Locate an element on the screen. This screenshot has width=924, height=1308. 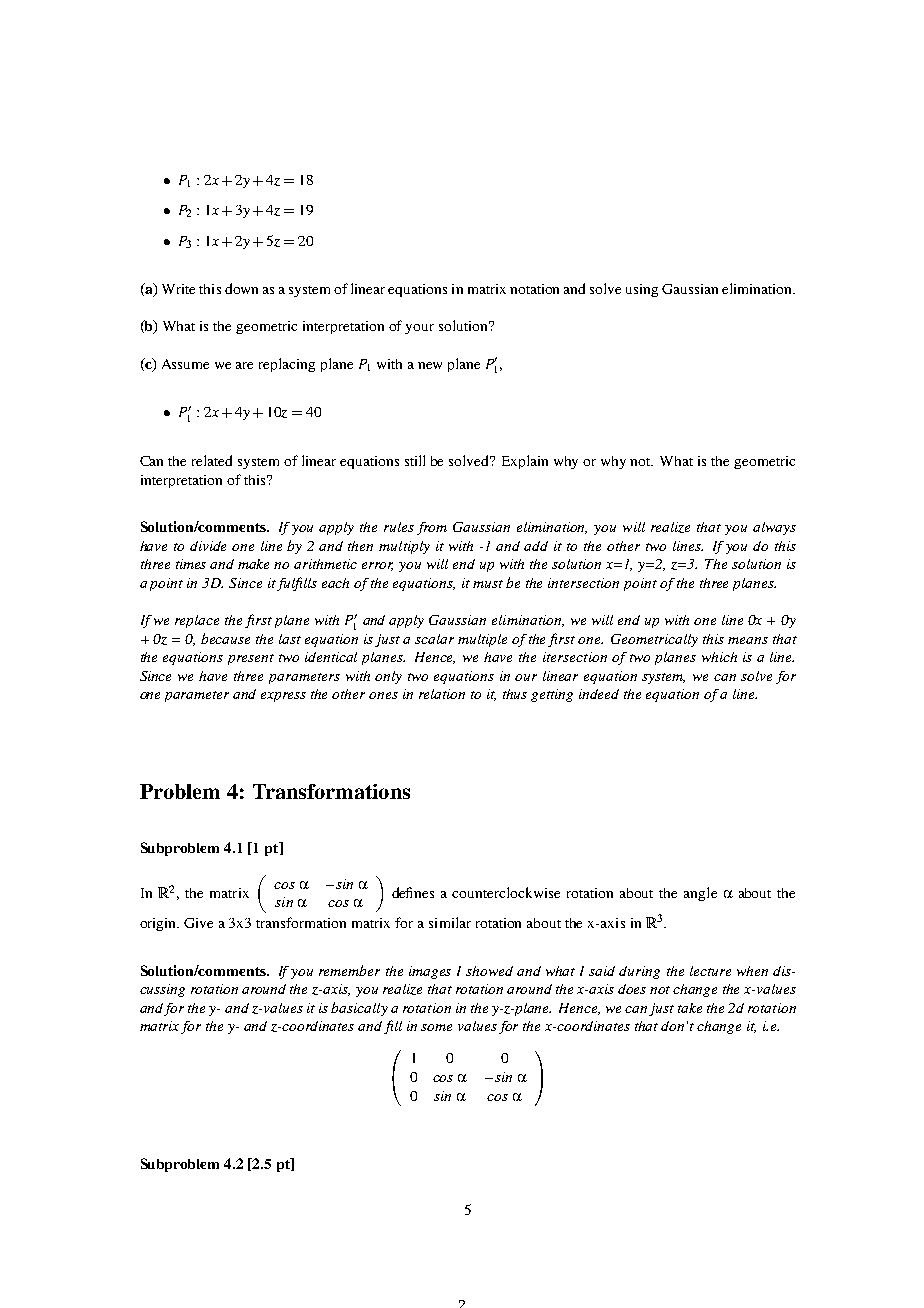
multiple is located at coordinates (482, 640).
